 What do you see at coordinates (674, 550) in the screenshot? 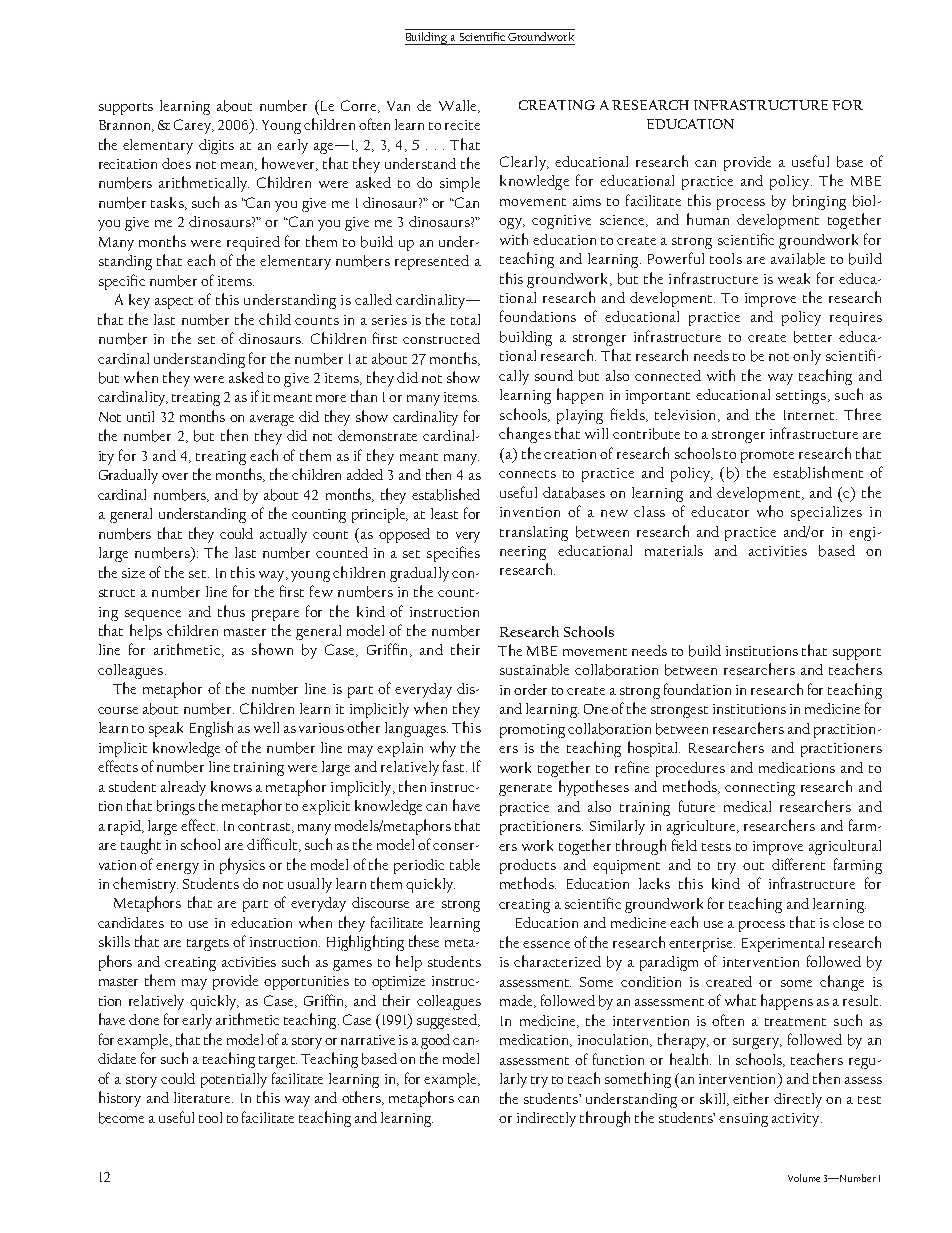
I see `materials` at bounding box center [674, 550].
